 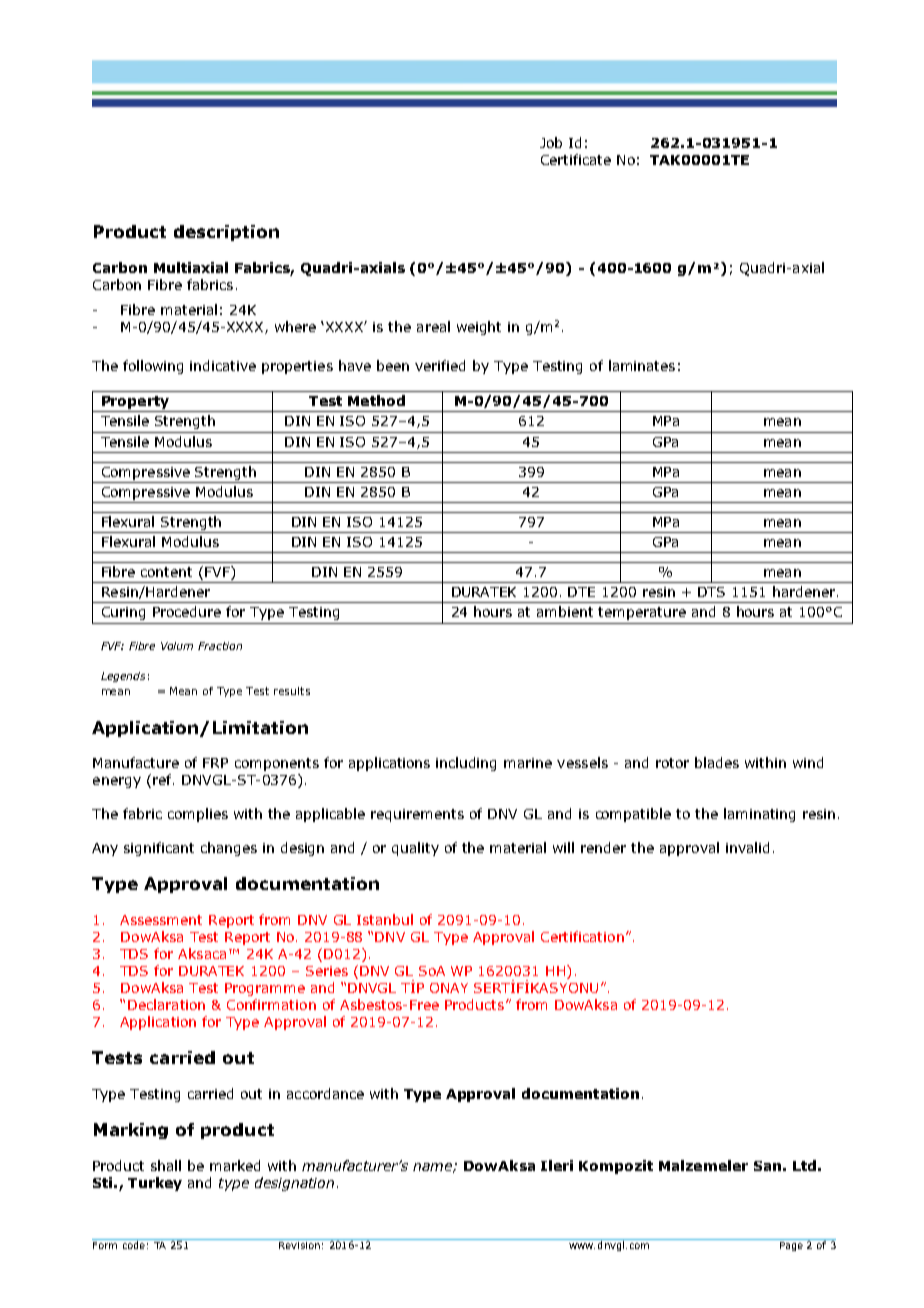 What do you see at coordinates (159, 849) in the screenshot?
I see `significant` at bounding box center [159, 849].
